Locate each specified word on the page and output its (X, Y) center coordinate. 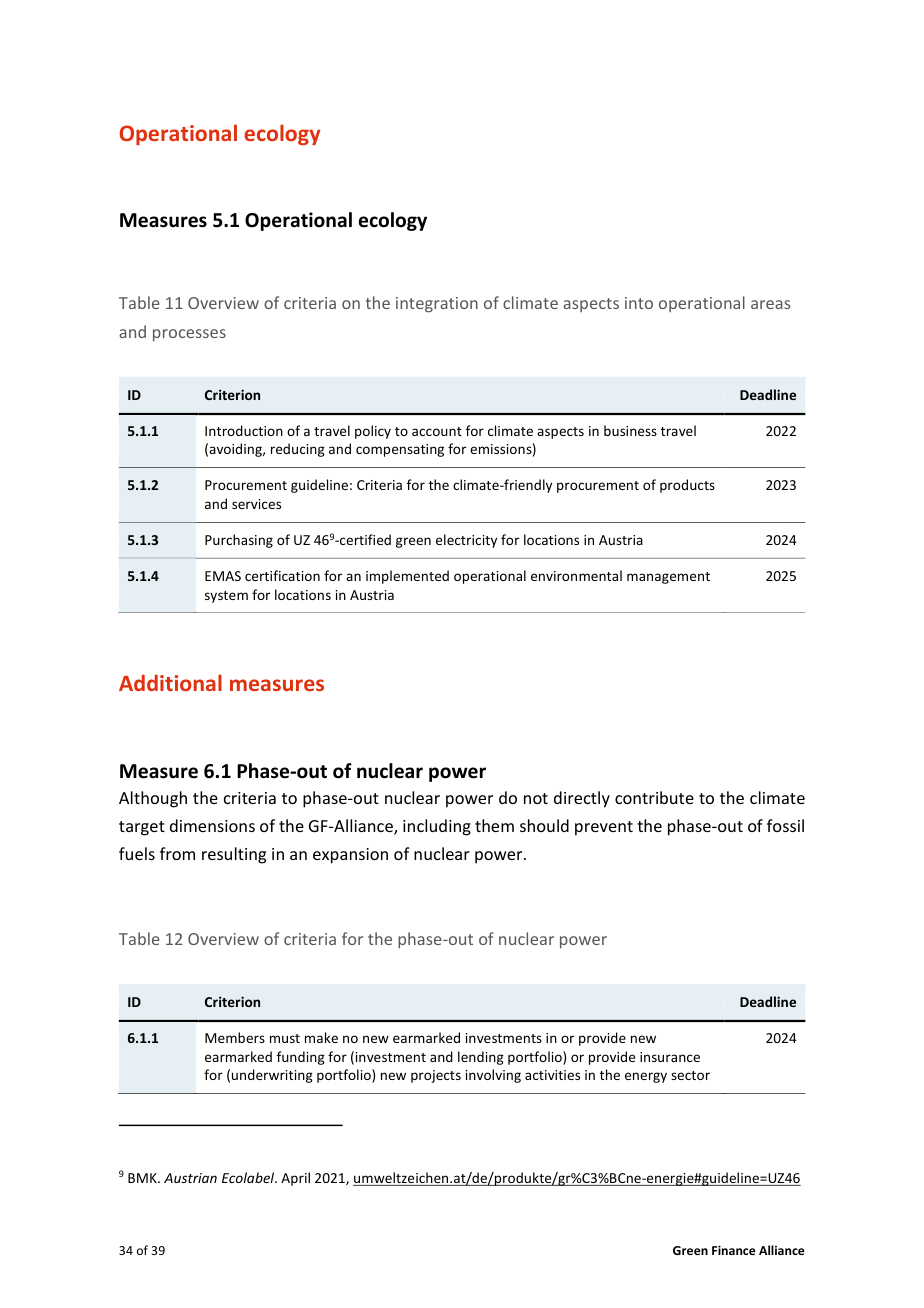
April (295, 1179)
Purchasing (239, 541)
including (437, 827)
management (668, 578)
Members (235, 1037)
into (639, 303)
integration (437, 305)
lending (481, 1058)
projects (436, 1076)
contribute (654, 797)
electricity (466, 541)
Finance (734, 1250)
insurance (670, 1057)
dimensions (212, 825)
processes (189, 335)
